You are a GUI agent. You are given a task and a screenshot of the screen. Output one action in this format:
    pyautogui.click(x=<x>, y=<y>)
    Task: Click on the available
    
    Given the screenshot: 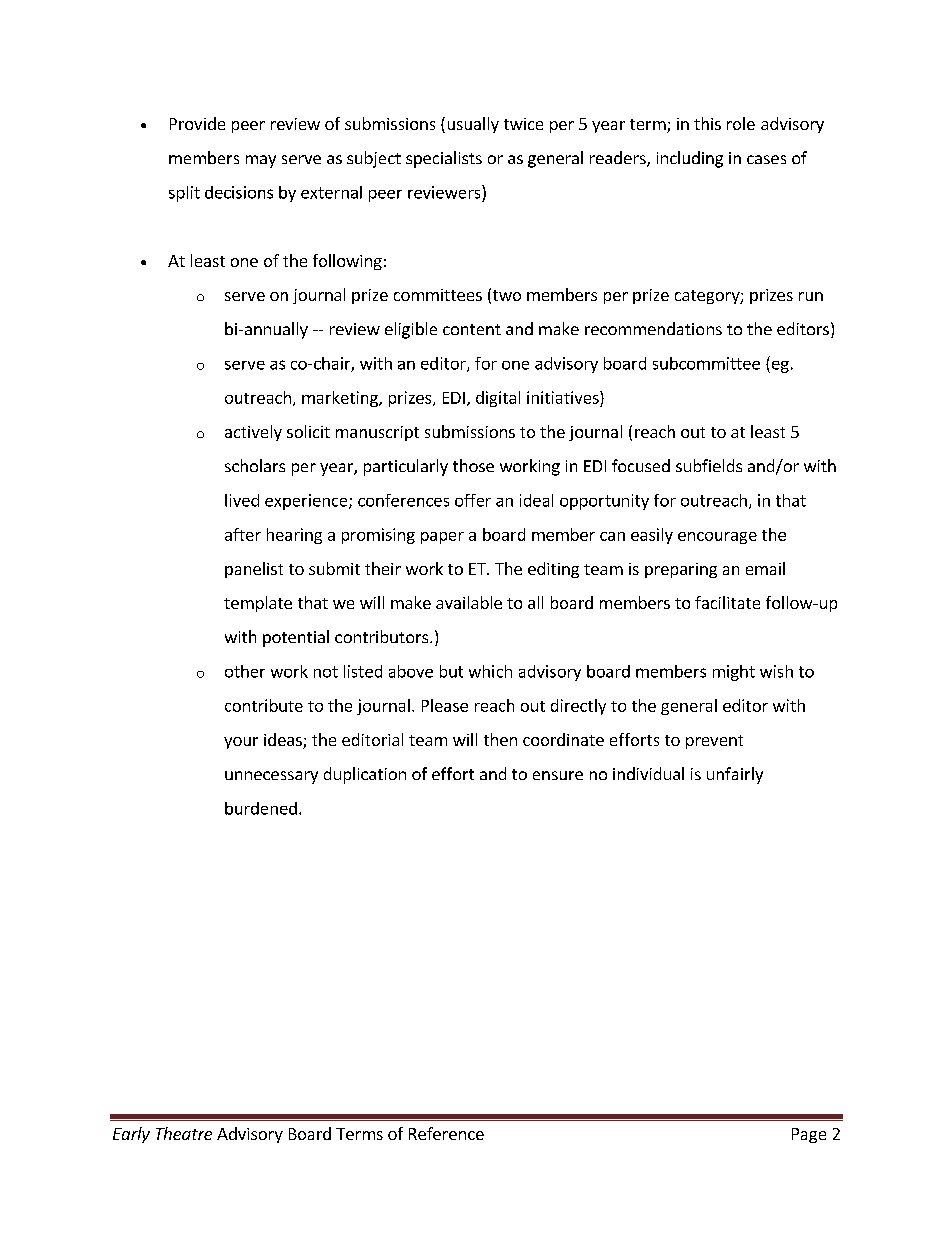 What is the action you would take?
    pyautogui.click(x=469, y=602)
